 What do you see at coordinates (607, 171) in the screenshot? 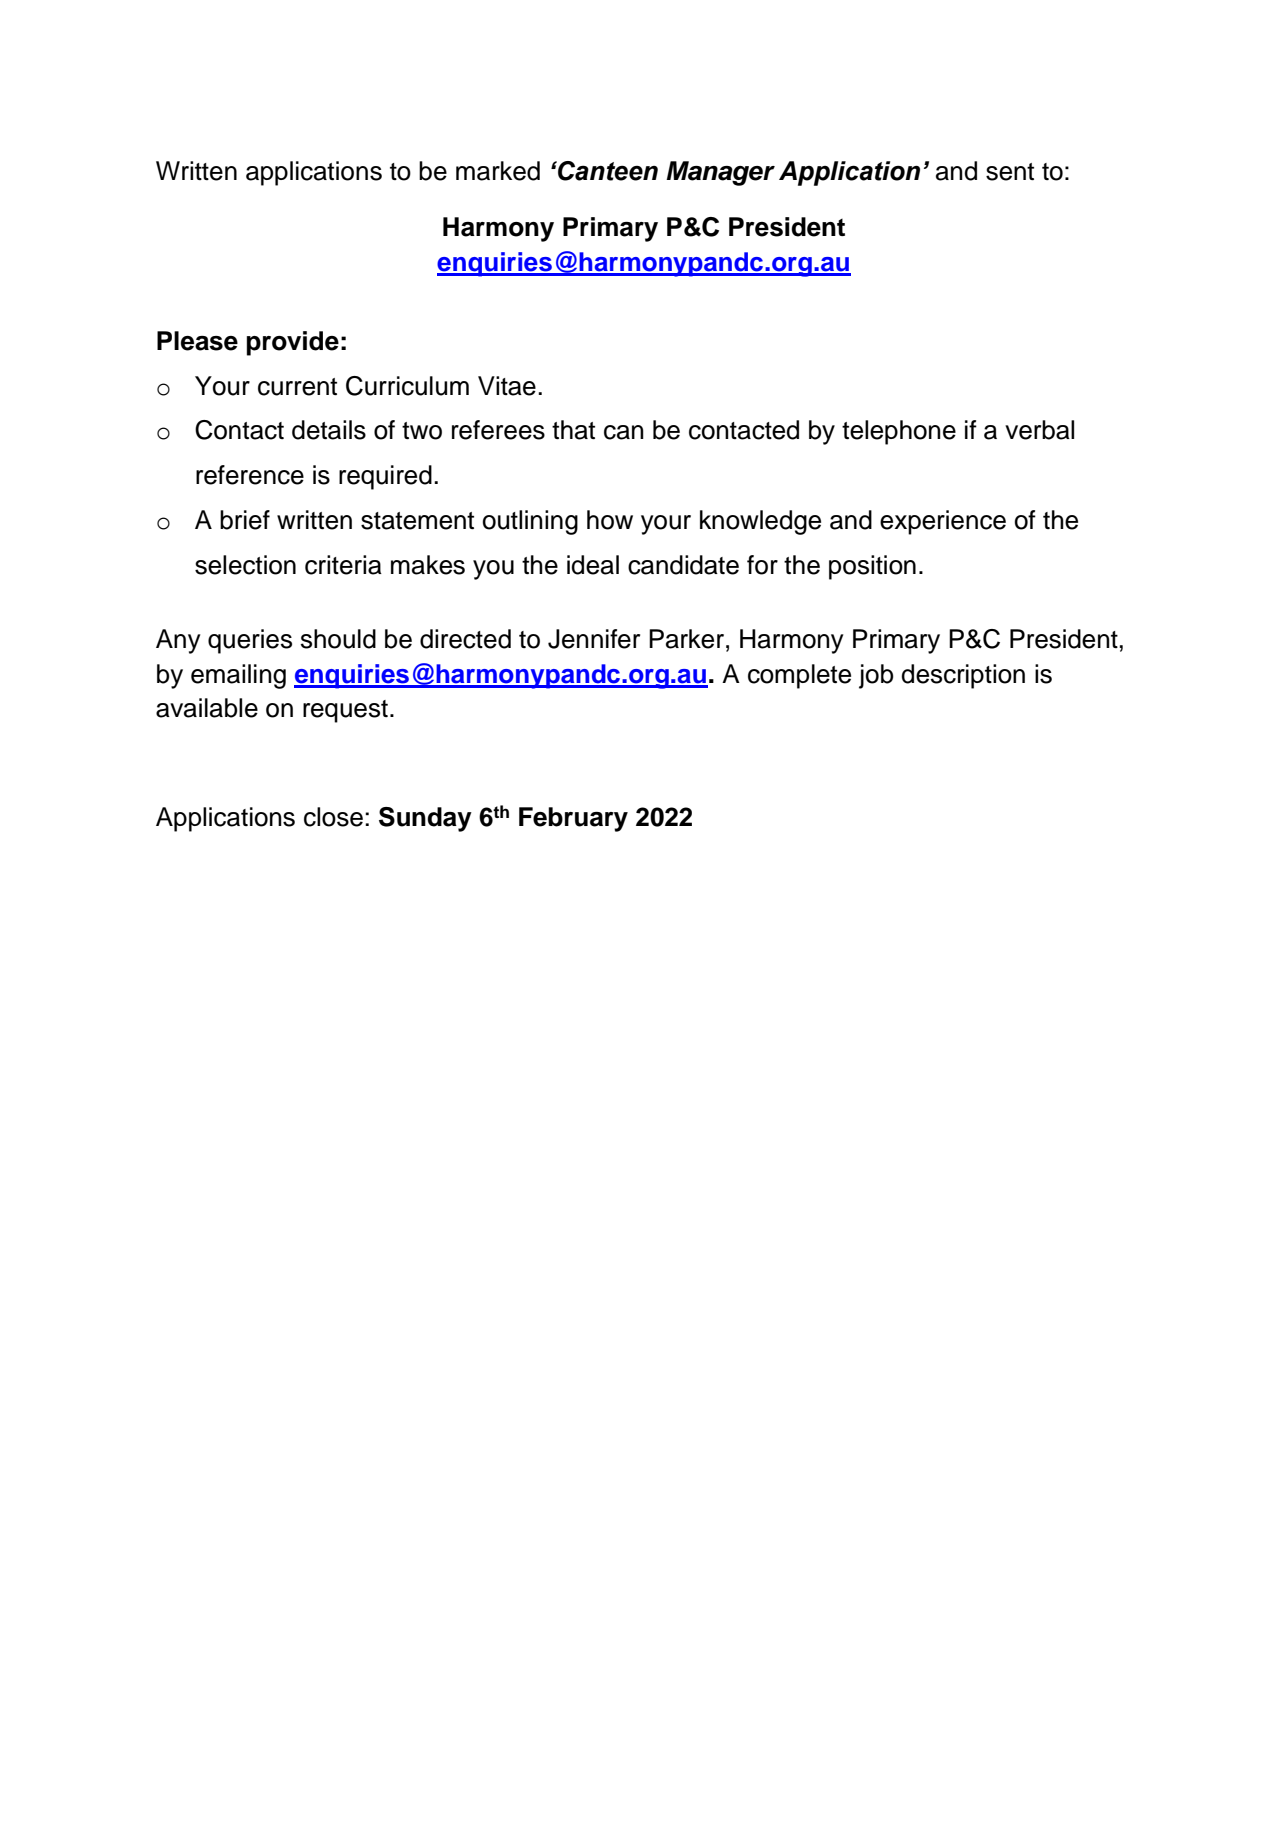
I see `Canteen` at bounding box center [607, 171].
